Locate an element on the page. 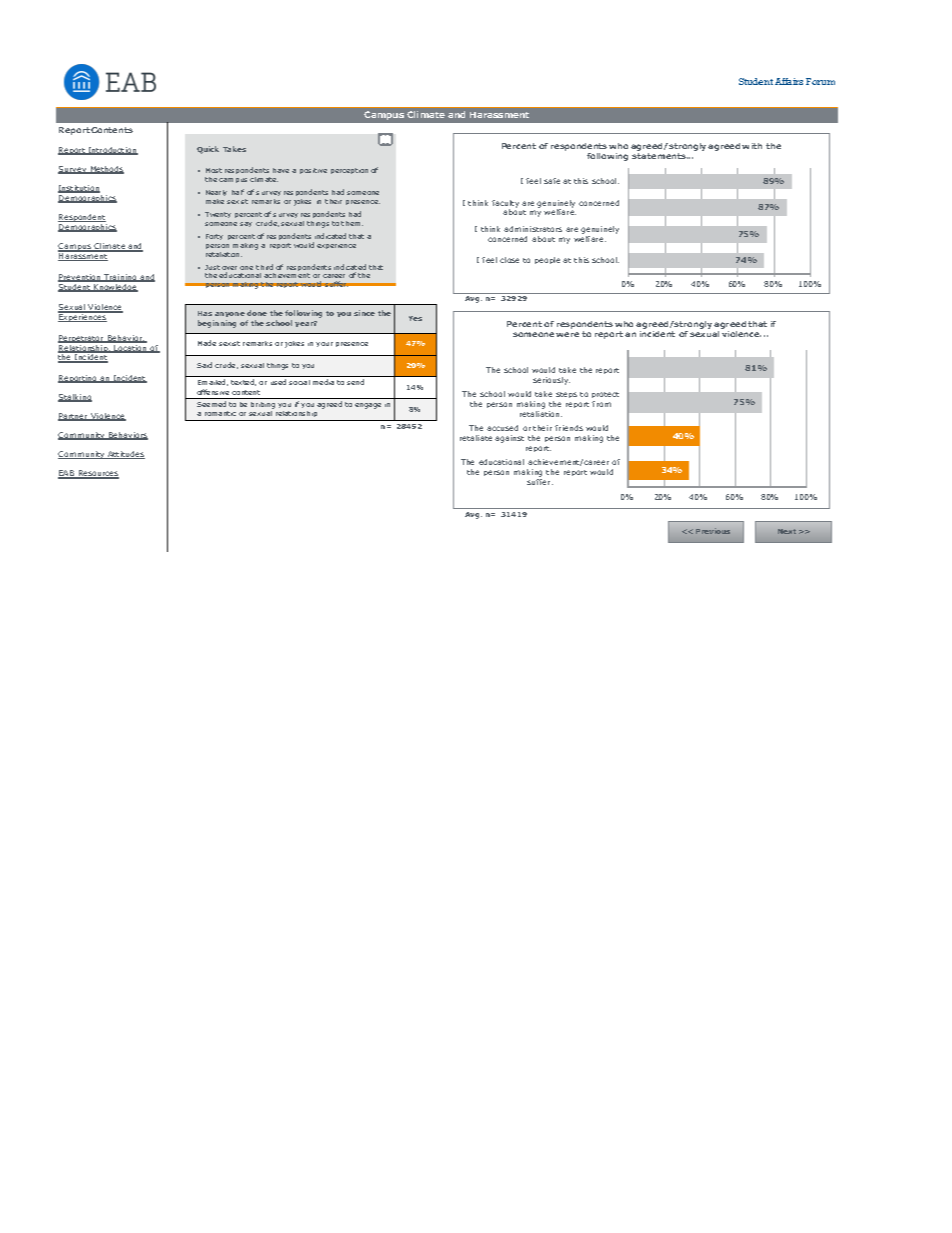  administrators is located at coordinates (533, 229).
